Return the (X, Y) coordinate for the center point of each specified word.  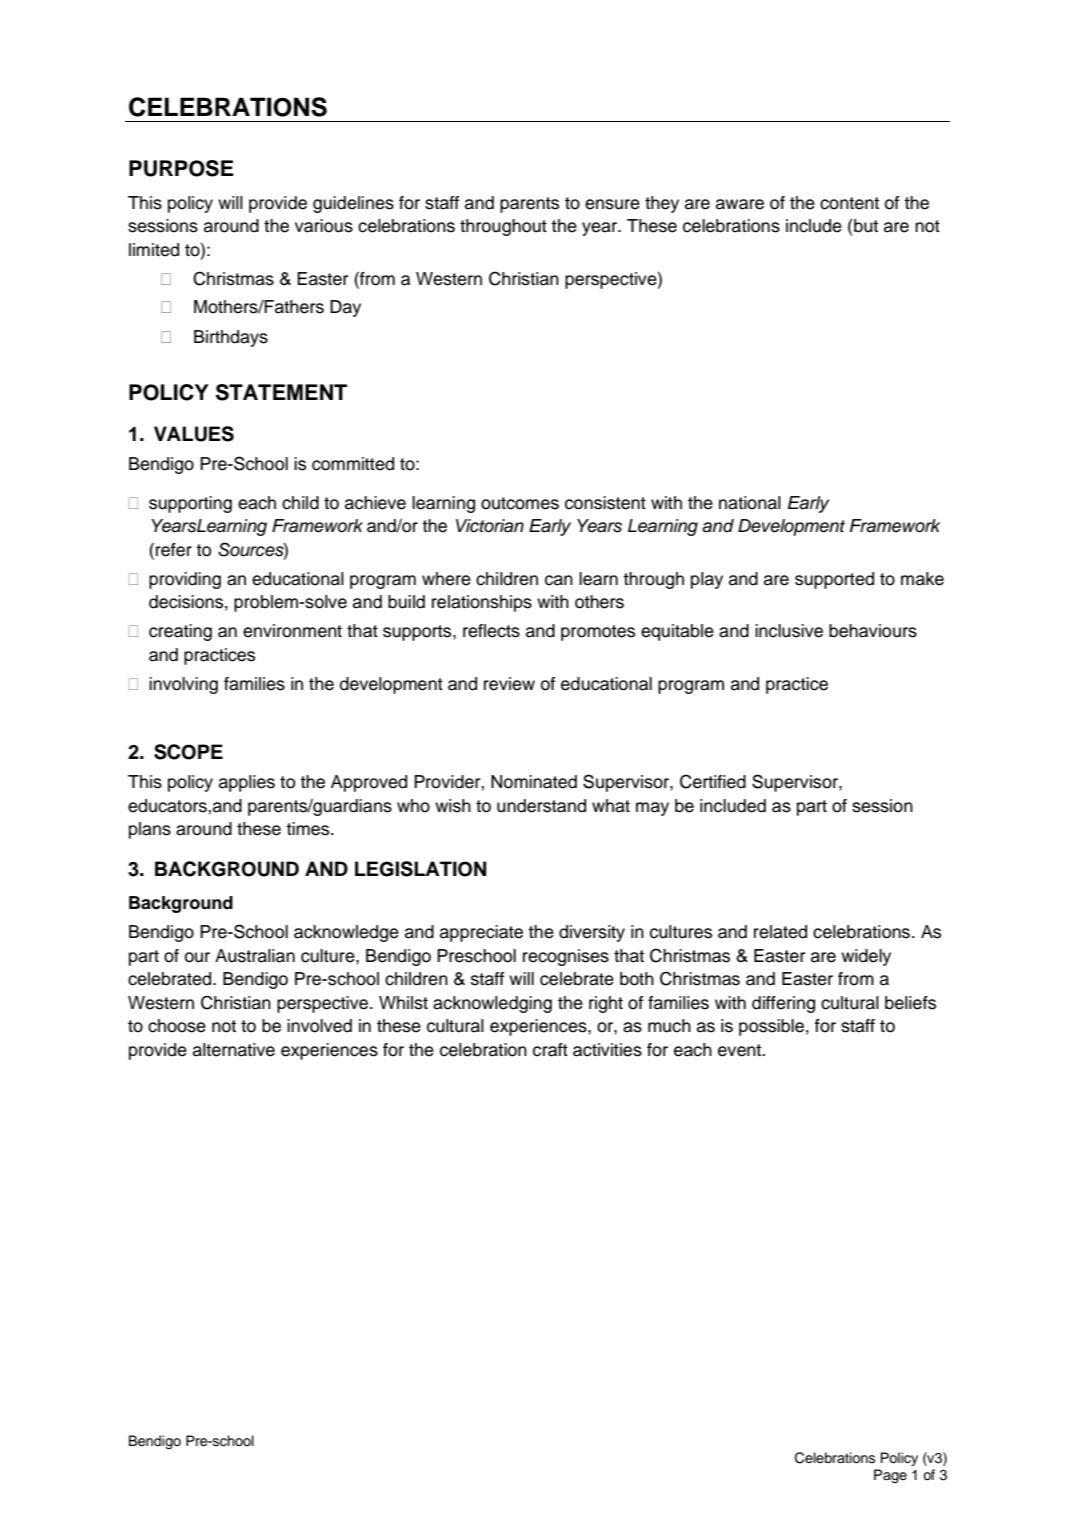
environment (292, 631)
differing (783, 1004)
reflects (491, 631)
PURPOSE (181, 168)
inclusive (789, 631)
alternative (234, 1050)
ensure (612, 204)
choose (177, 1026)
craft (550, 1050)
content (849, 203)
